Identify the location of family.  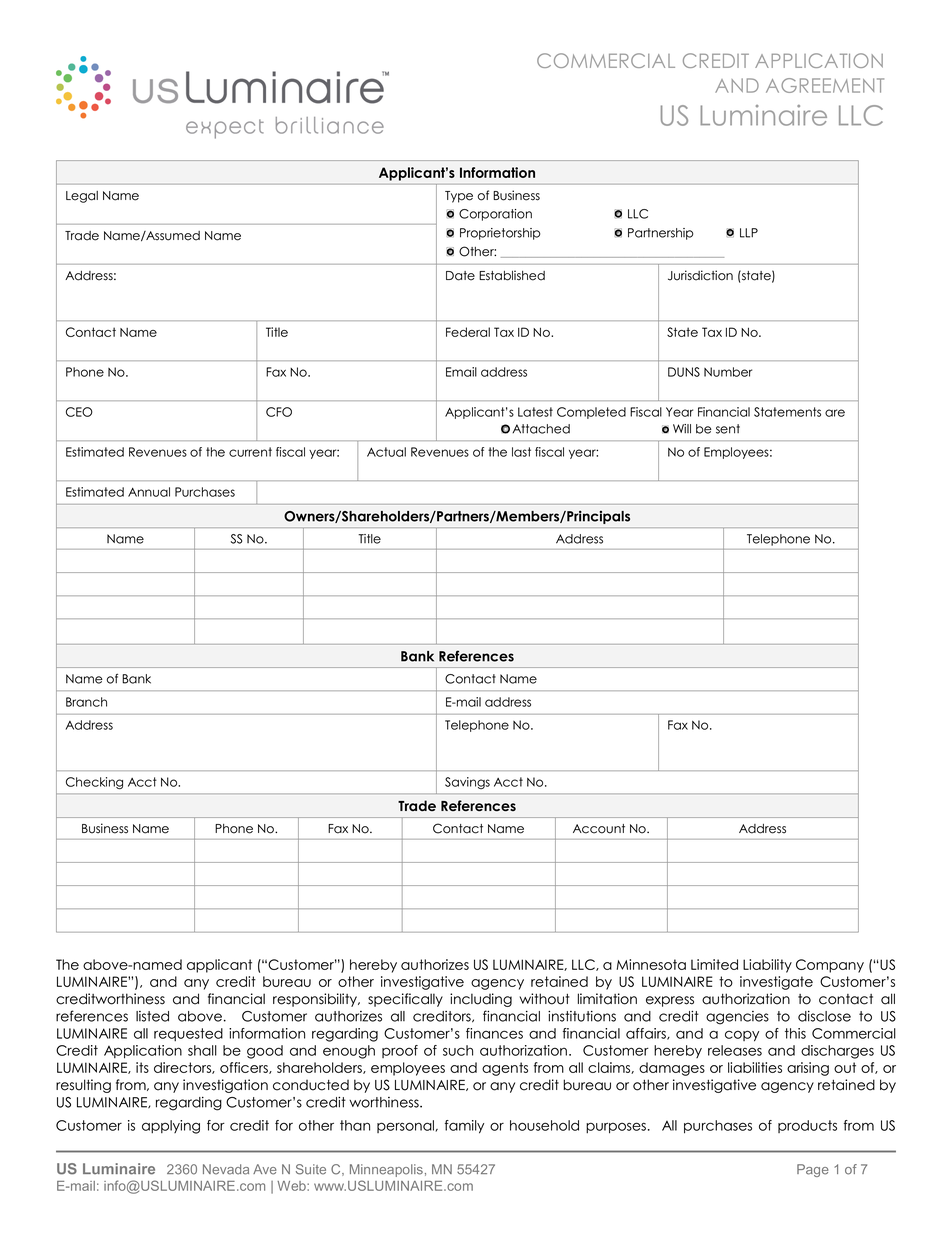
(464, 1127).
